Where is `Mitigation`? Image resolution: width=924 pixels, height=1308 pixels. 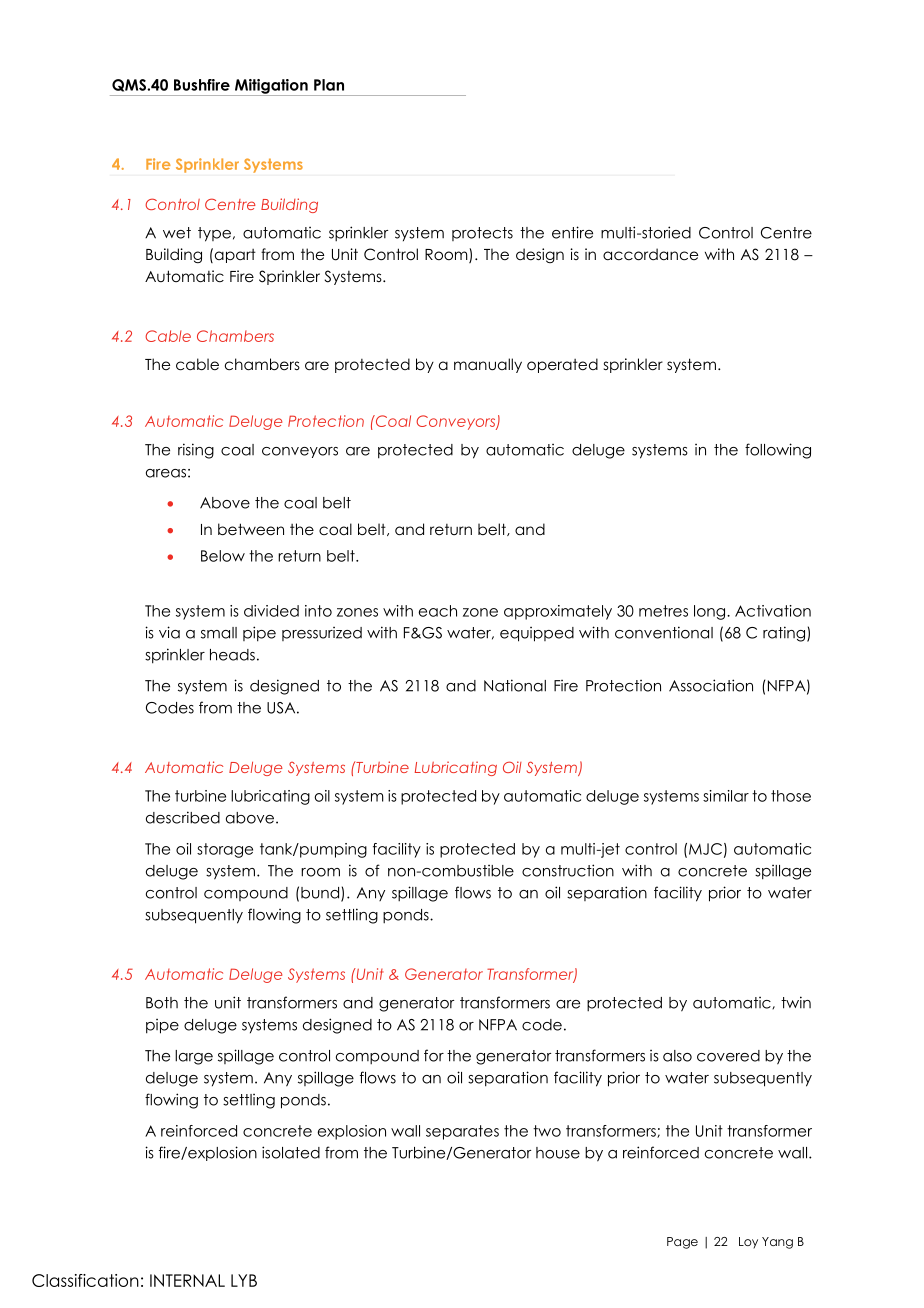 Mitigation is located at coordinates (271, 87).
